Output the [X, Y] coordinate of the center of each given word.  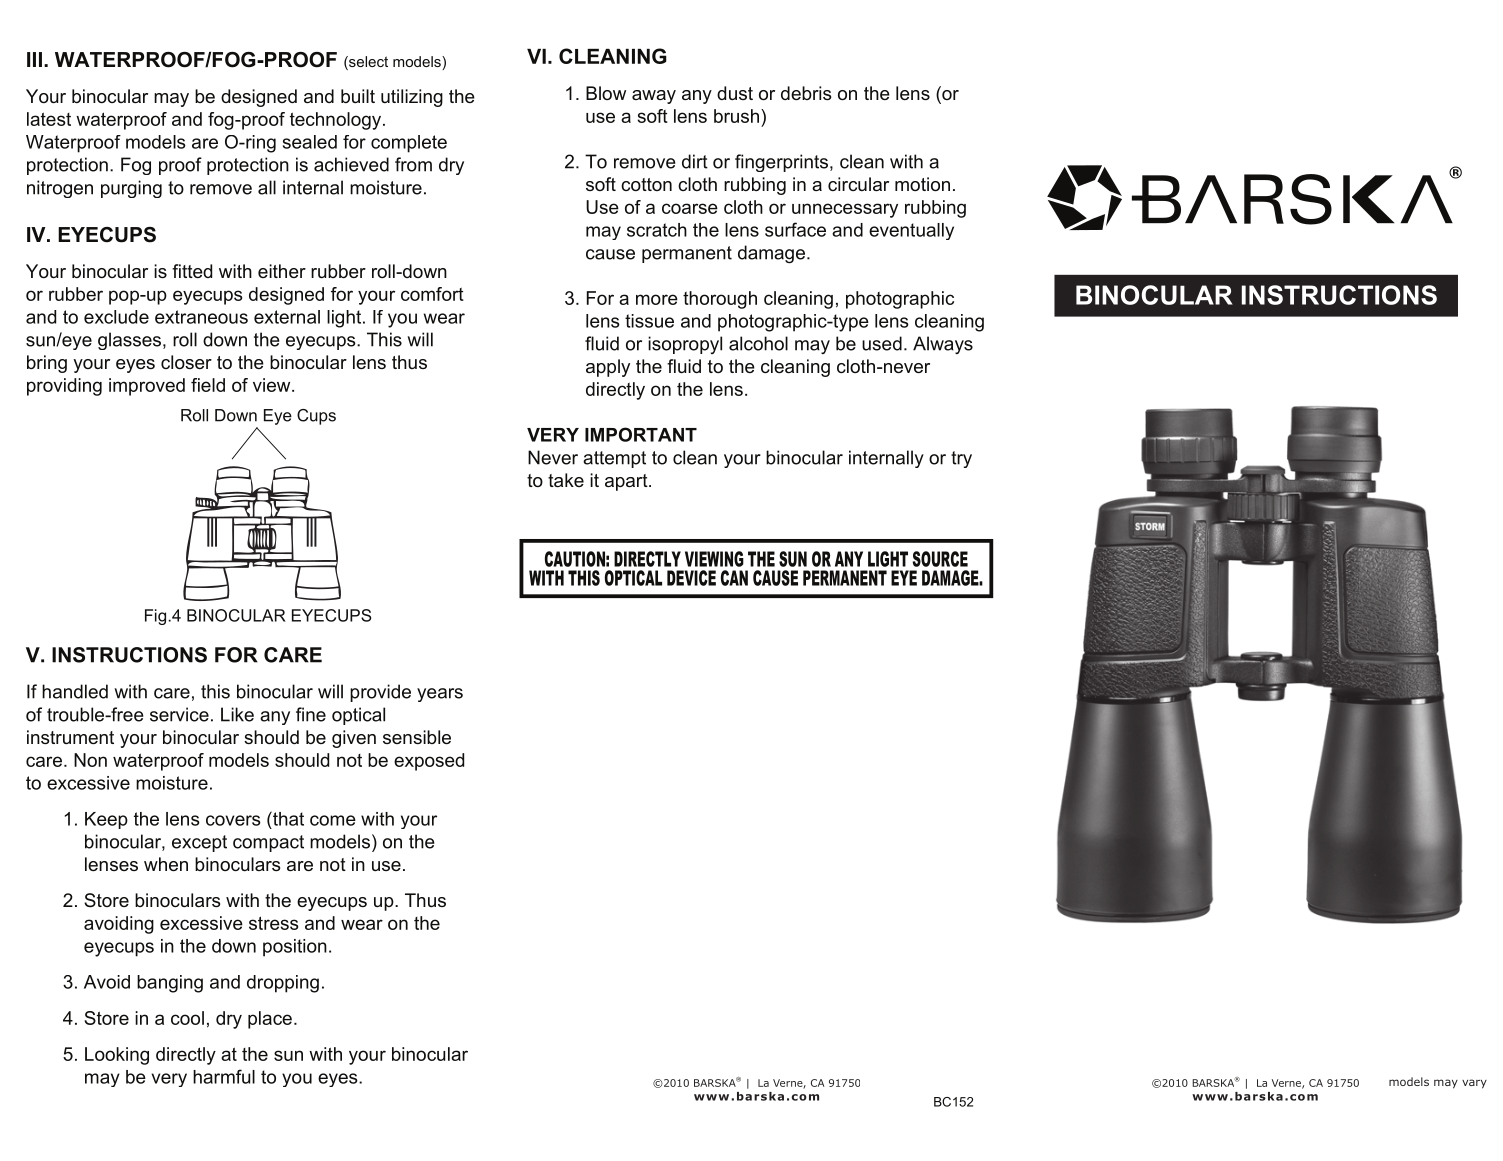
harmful [224, 1076]
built [358, 96]
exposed [429, 762]
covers [233, 820]
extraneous [201, 317]
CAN [734, 578]
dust [735, 93]
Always [943, 345]
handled [75, 691]
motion [922, 184]
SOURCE [940, 559]
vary [1474, 1084]
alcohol [758, 343]
